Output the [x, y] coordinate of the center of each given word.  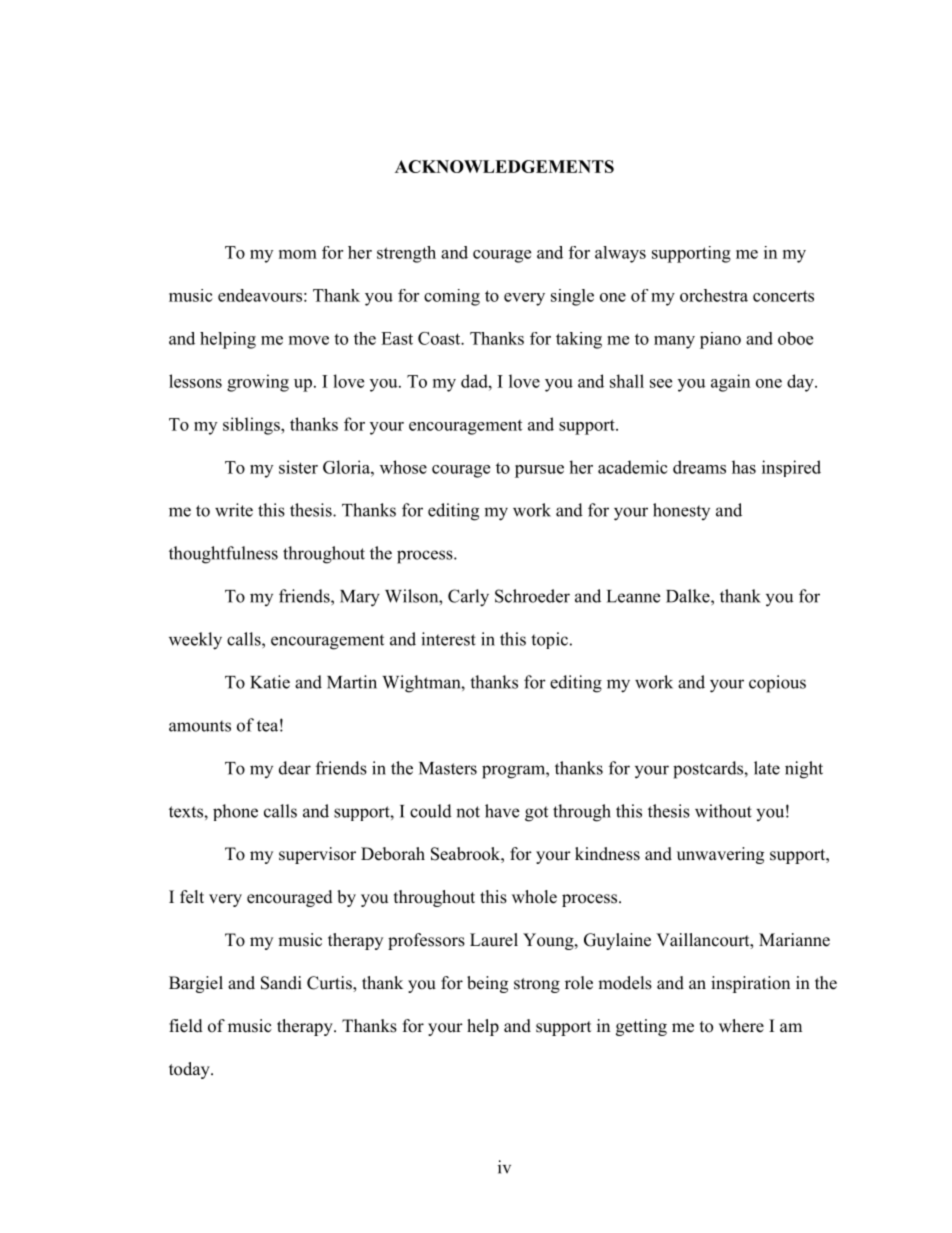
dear [295, 768]
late [767, 768]
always [620, 254]
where [741, 1026]
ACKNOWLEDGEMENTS [504, 166]
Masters [448, 768]
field [186, 1026]
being [487, 984]
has [744, 467]
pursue [539, 471]
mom [298, 254]
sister [298, 467]
